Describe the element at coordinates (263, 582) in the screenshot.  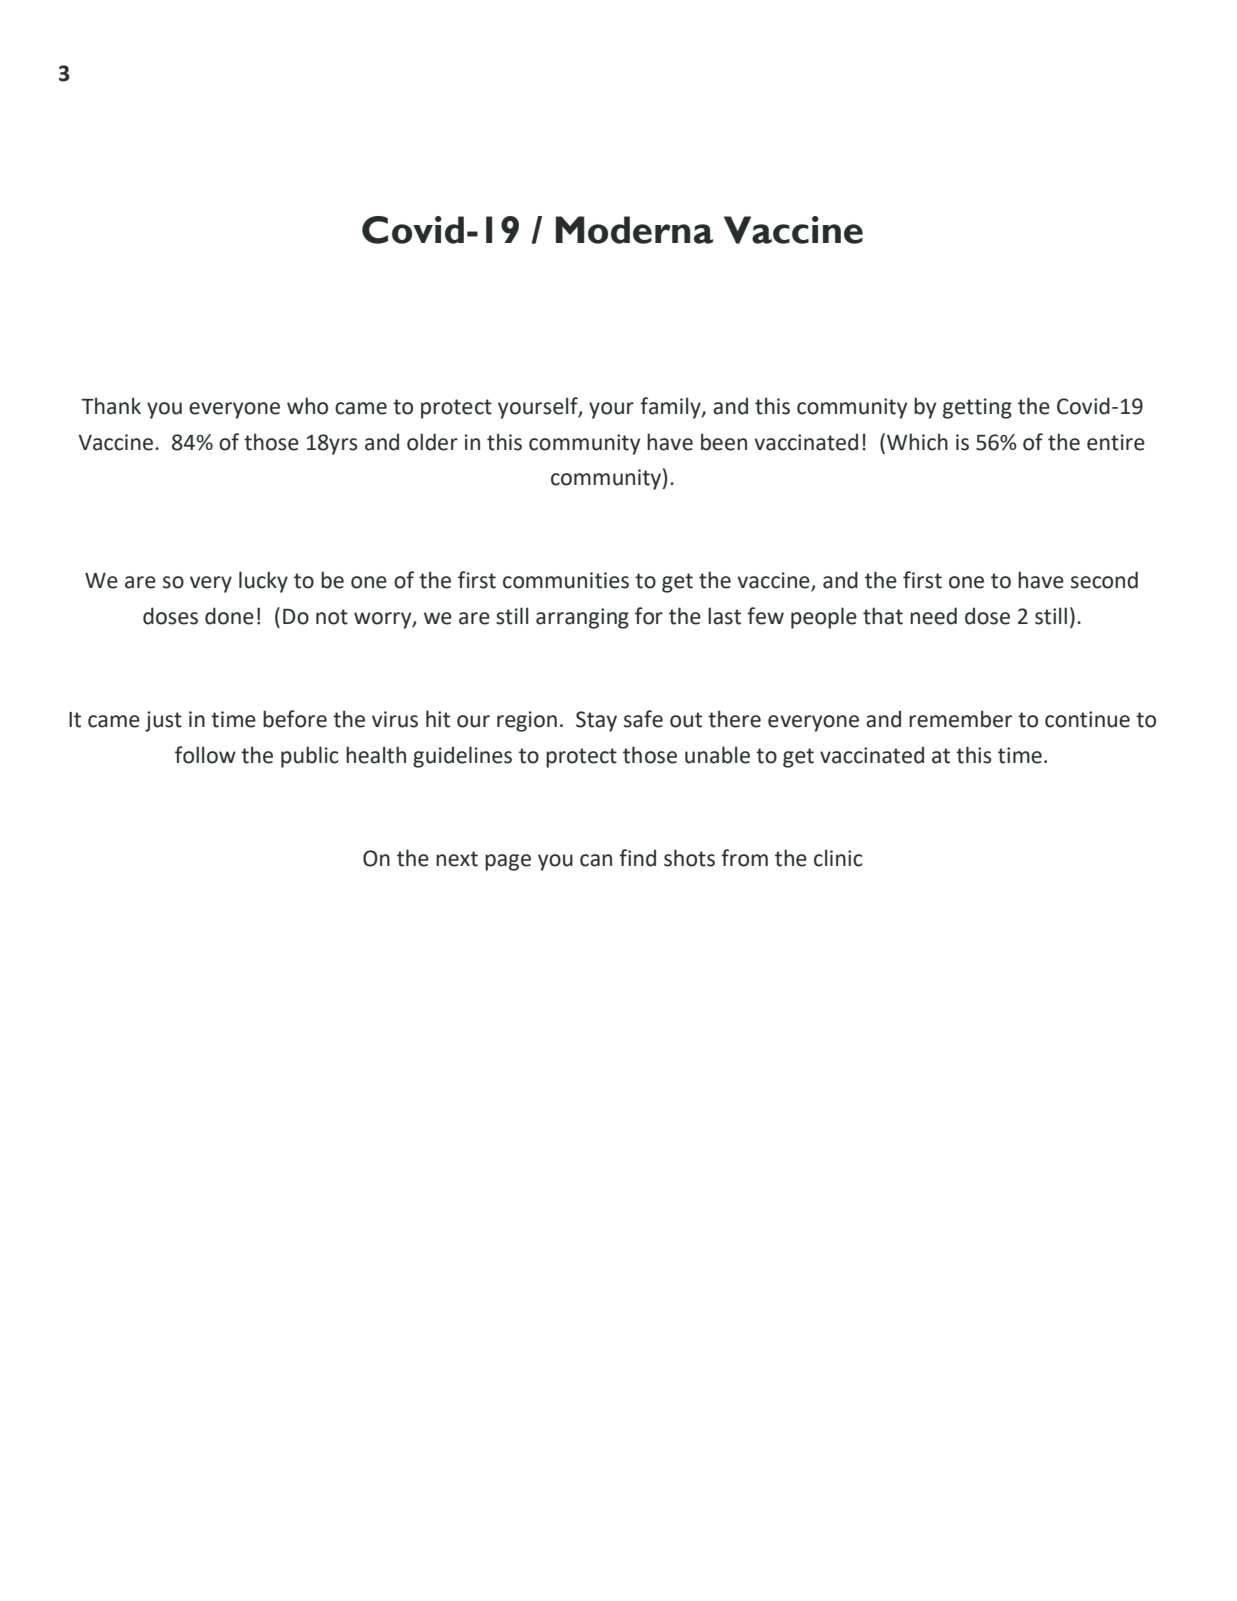
I see `lucky` at that location.
